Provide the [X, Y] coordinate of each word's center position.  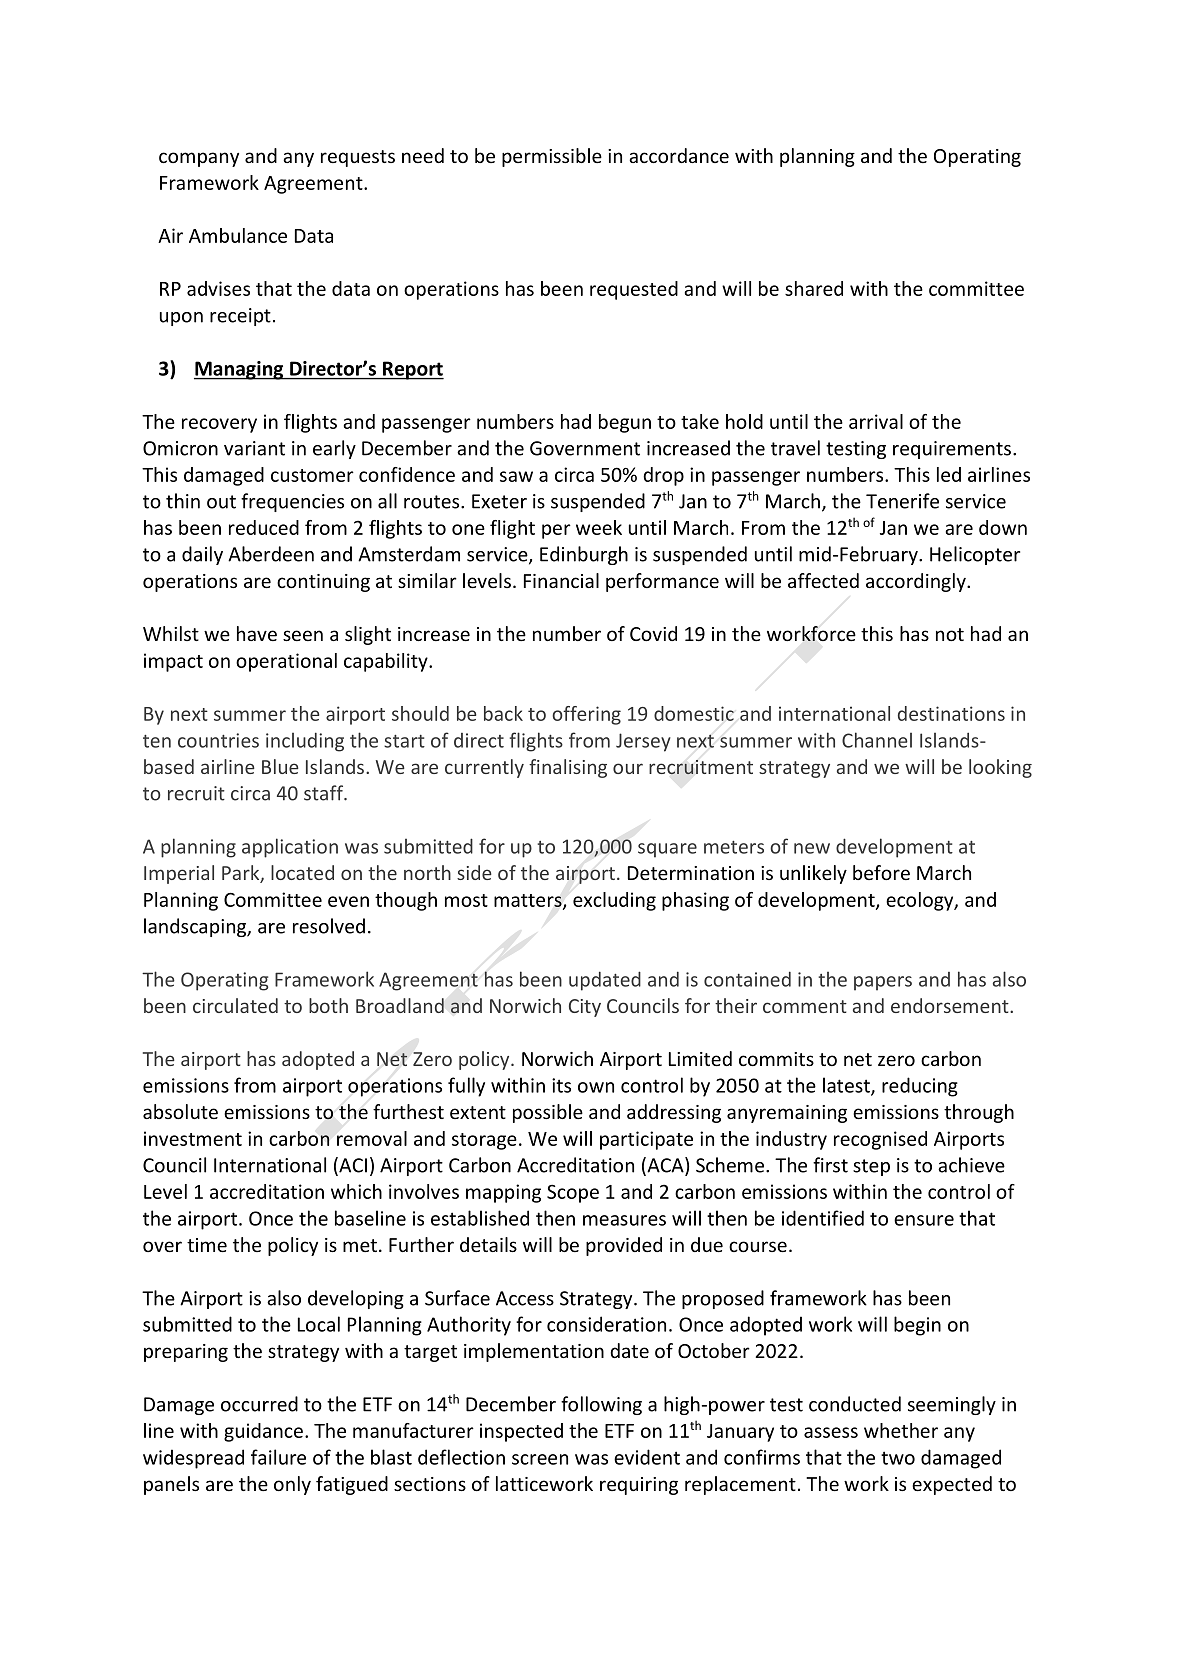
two [898, 1458]
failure [278, 1457]
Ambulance [238, 235]
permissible [552, 157]
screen [540, 1459]
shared [814, 288]
